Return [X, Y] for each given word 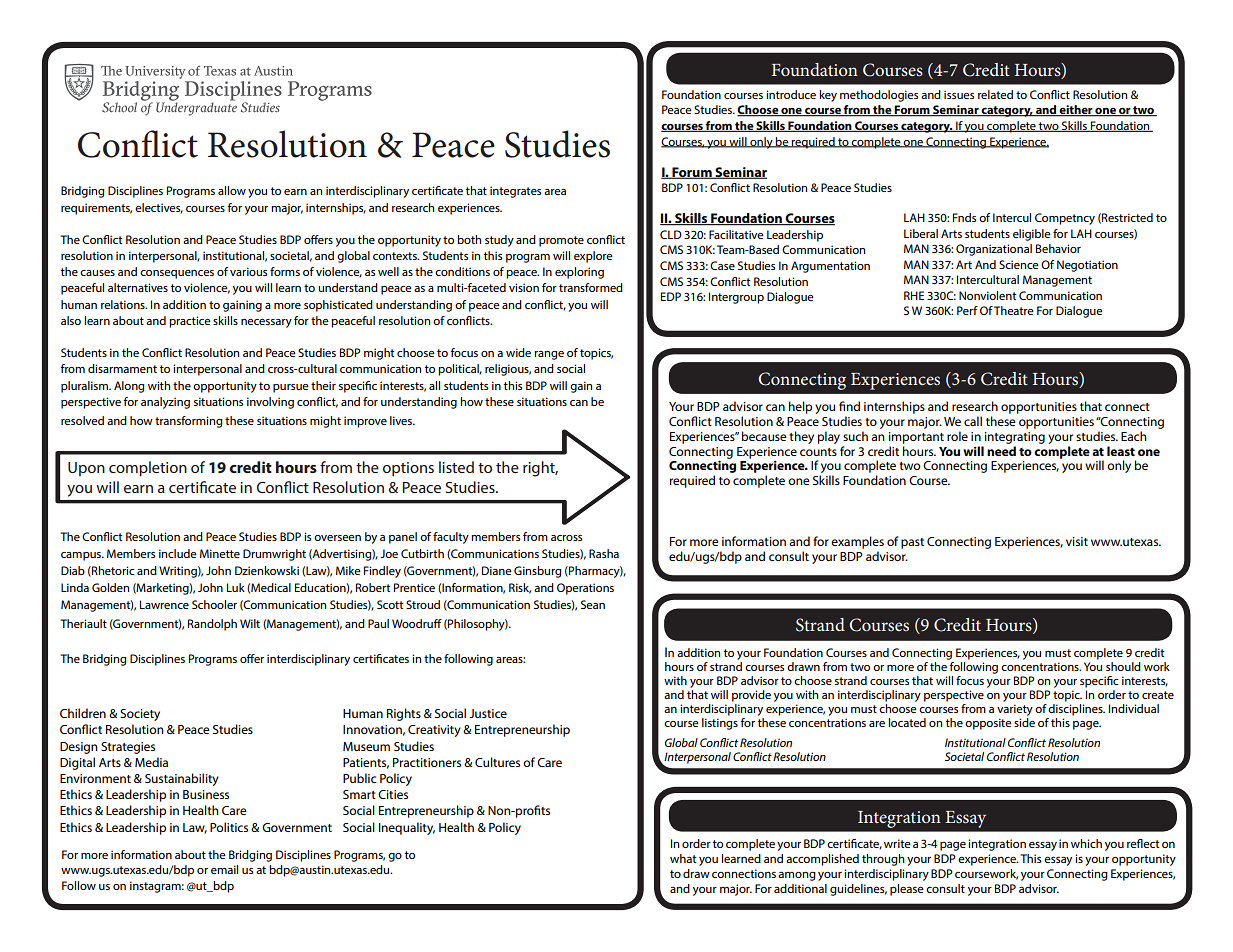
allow [232, 190]
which [1086, 843]
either [1076, 111]
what [683, 858]
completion [148, 469]
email [224, 869]
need [1001, 451]
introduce [791, 94]
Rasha [604, 553]
